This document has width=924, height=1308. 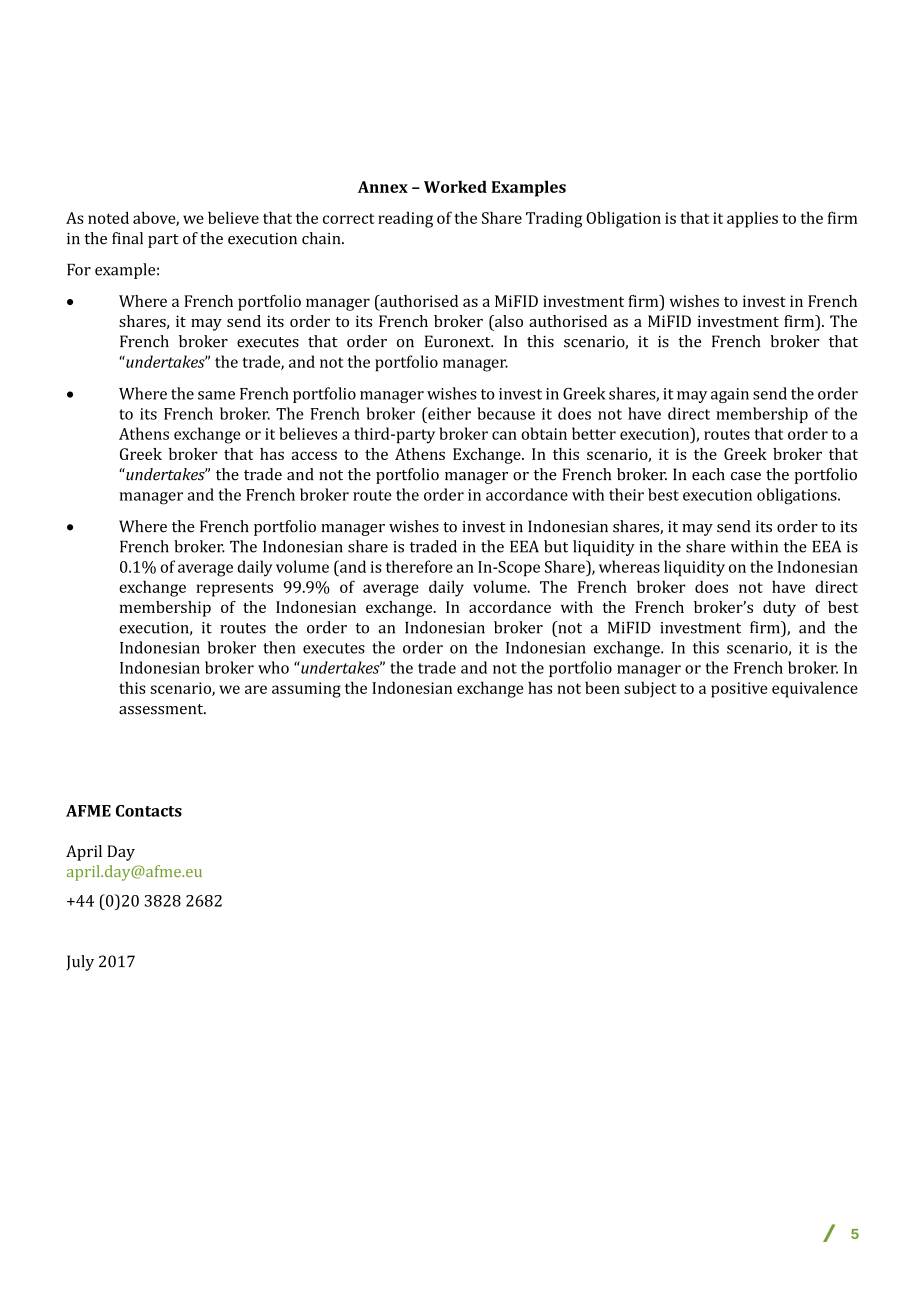 I want to click on Worked, so click(x=455, y=186).
